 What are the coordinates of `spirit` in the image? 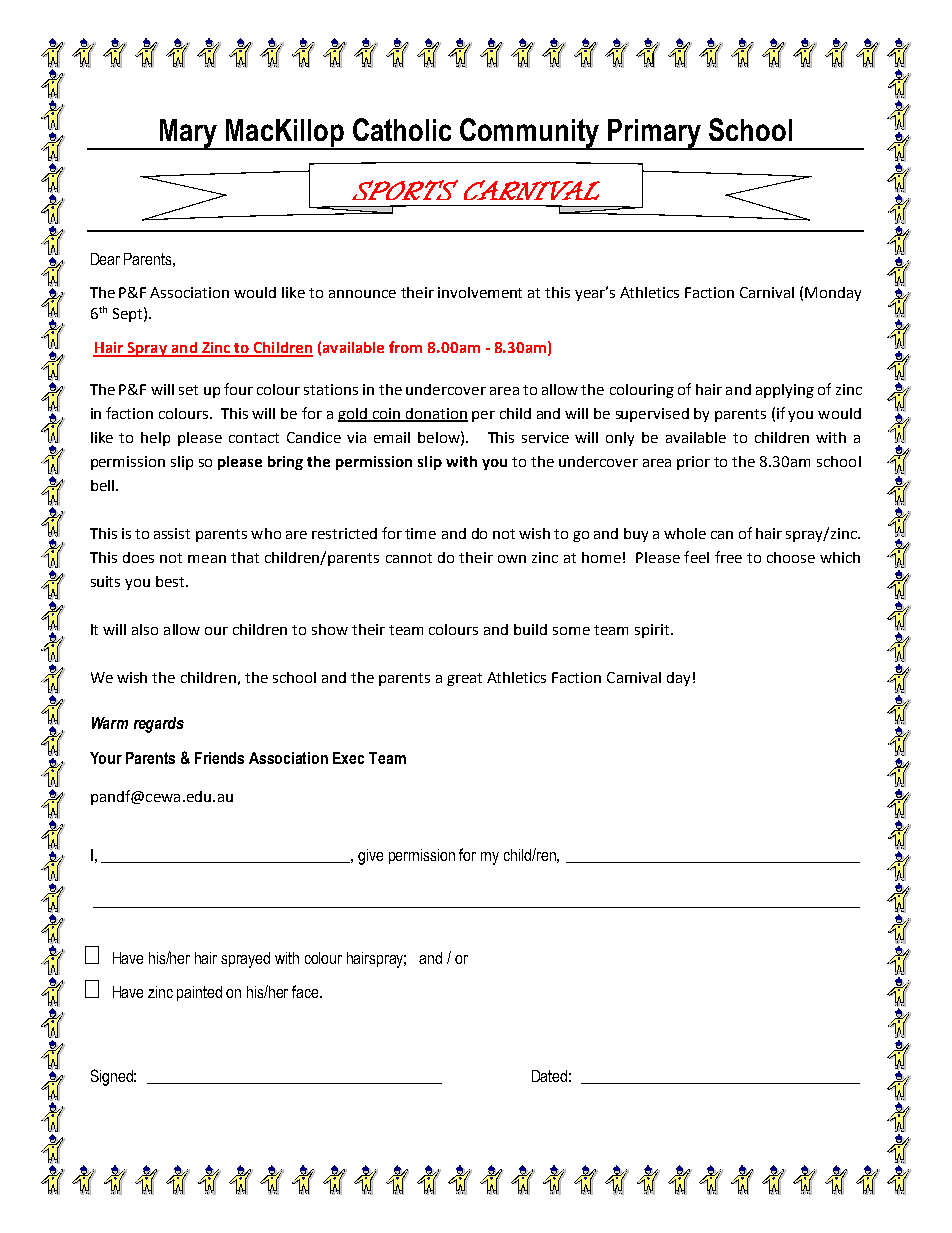 It's located at (653, 631).
